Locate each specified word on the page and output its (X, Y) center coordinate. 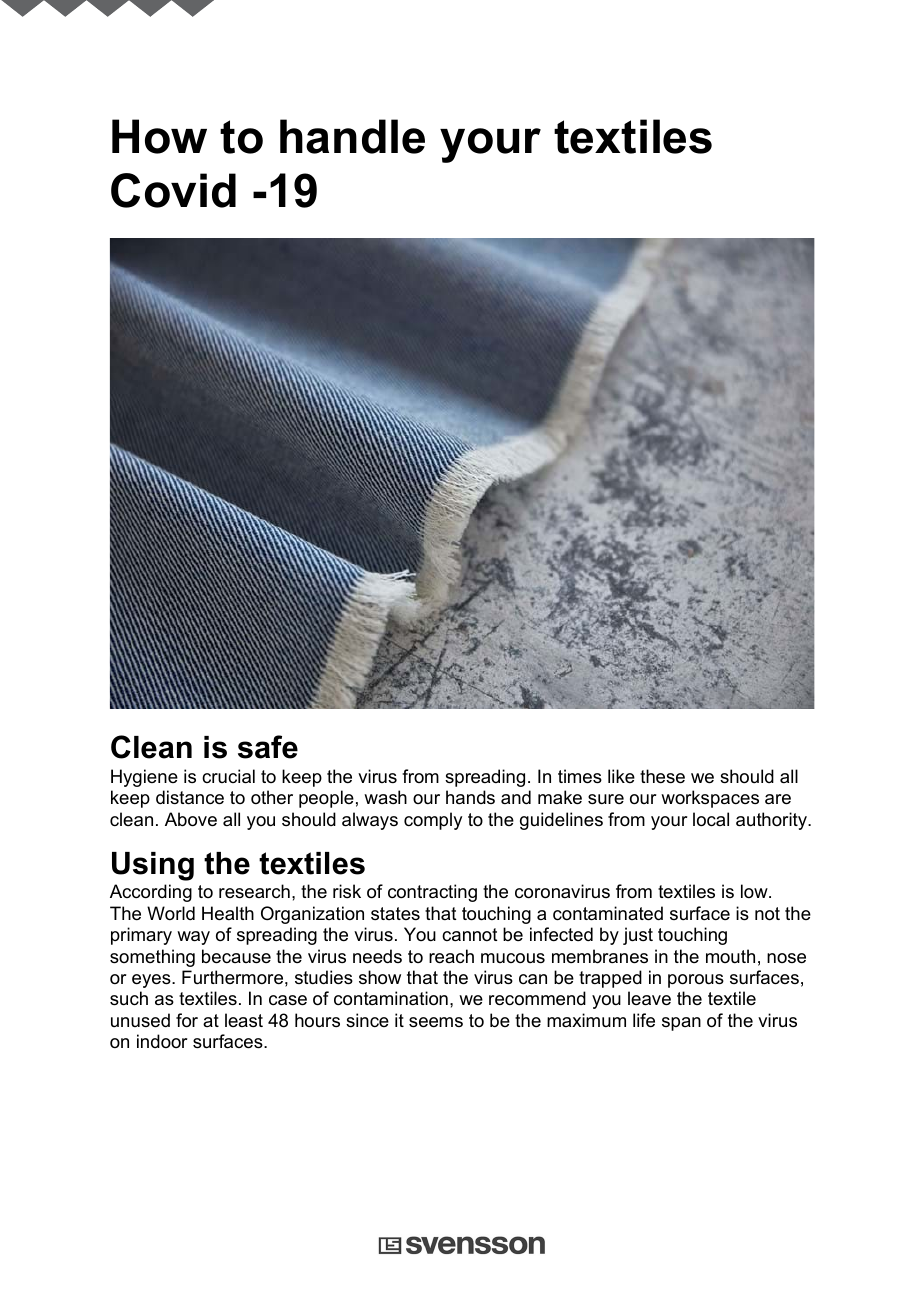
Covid (173, 190)
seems (436, 1022)
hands (470, 797)
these (662, 776)
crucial (228, 776)
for (187, 1020)
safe (268, 747)
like (621, 776)
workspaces (710, 799)
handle (352, 136)
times (580, 776)
